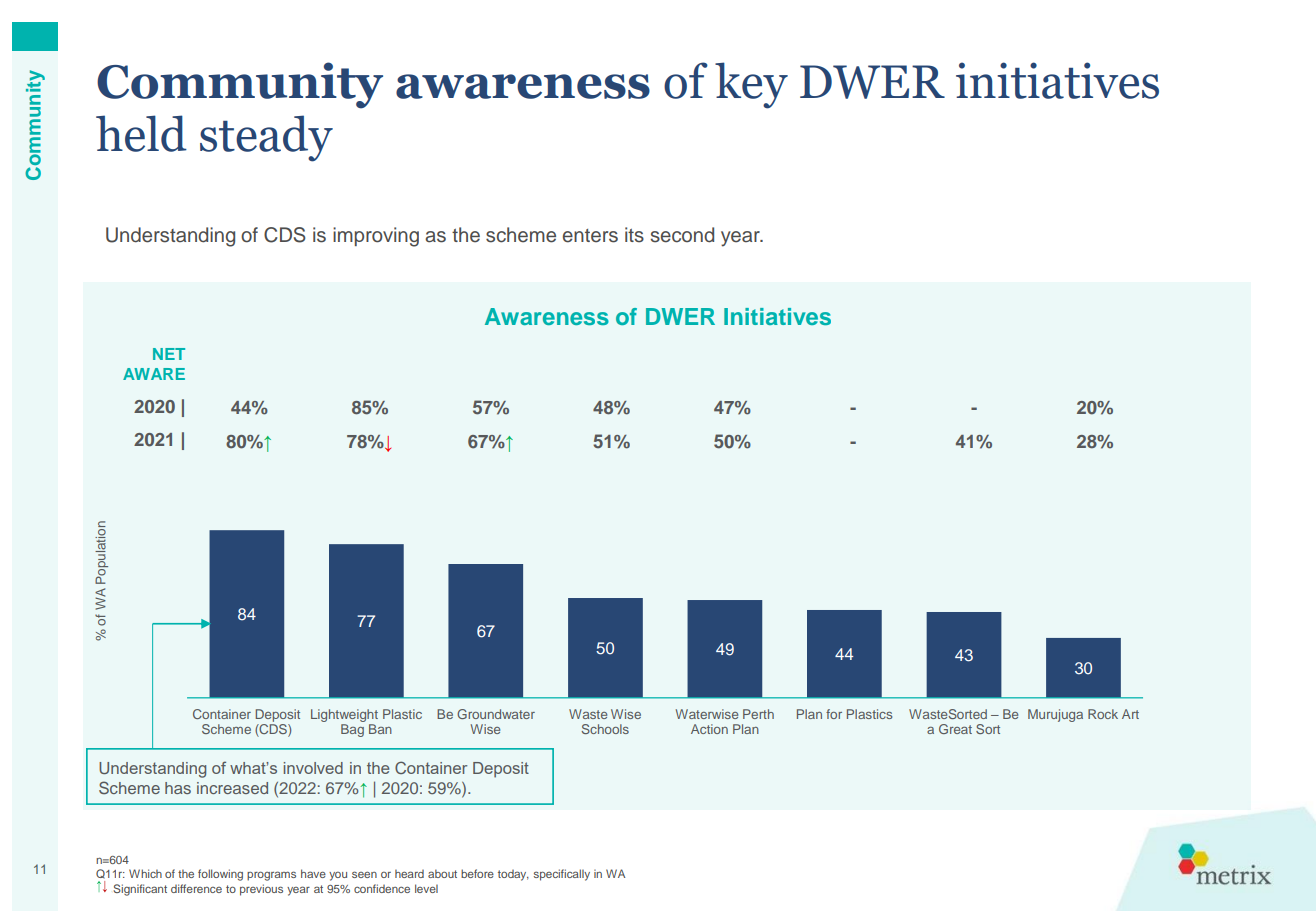 The width and height of the screenshot is (1316, 911). What do you see at coordinates (682, 235) in the screenshot?
I see `second` at bounding box center [682, 235].
